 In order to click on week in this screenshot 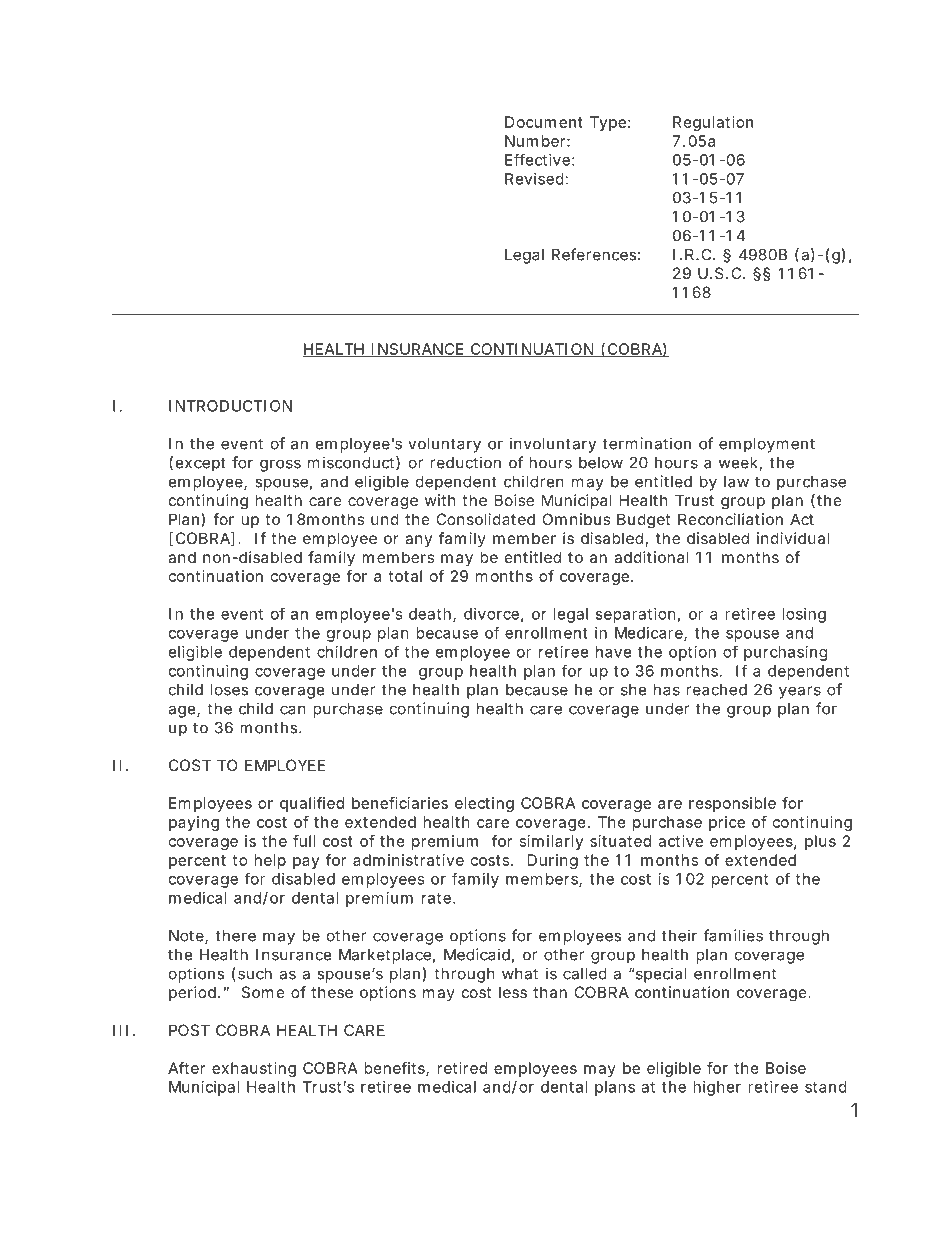, I will do `click(739, 464)`.
